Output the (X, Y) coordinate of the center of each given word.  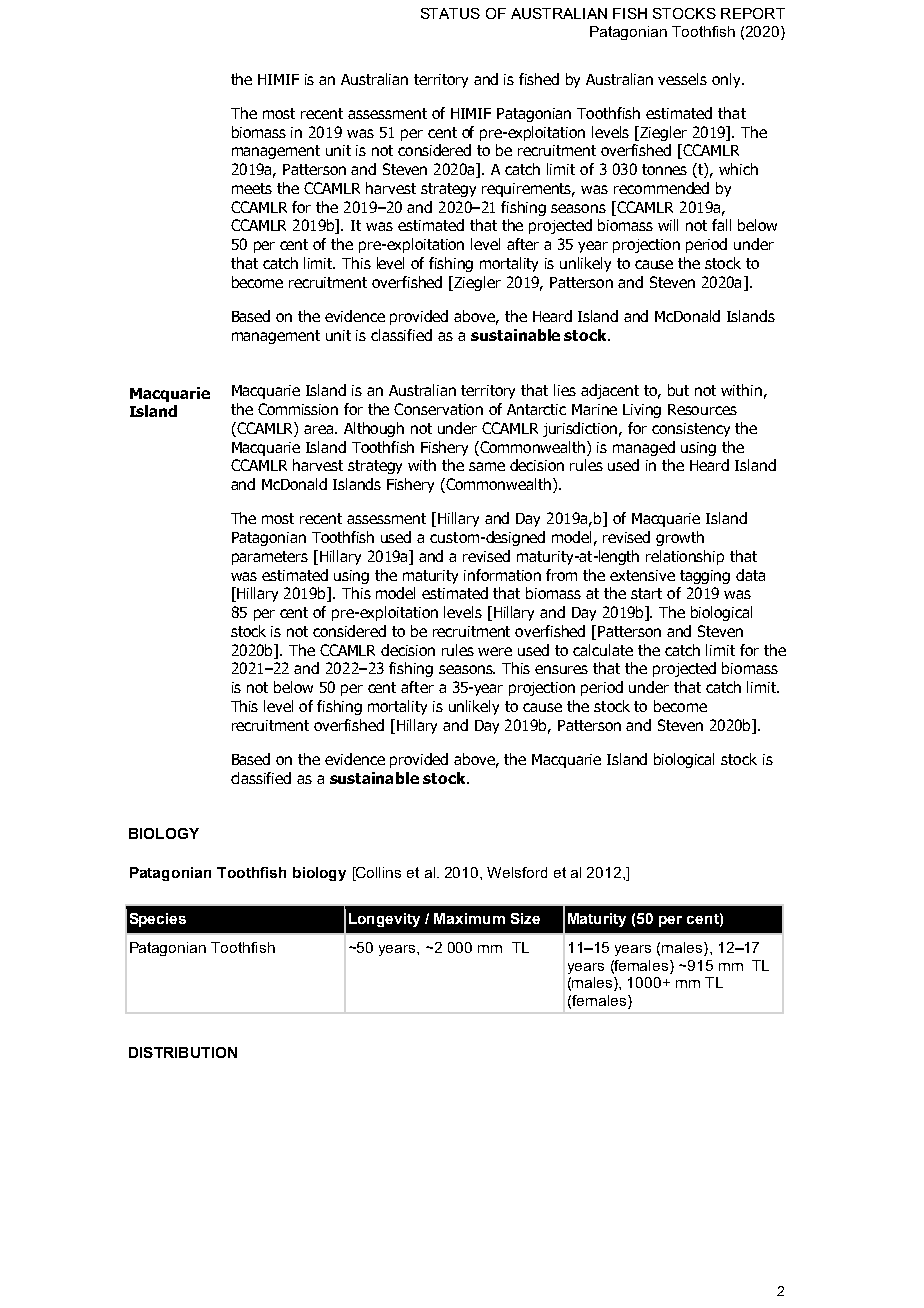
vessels (682, 79)
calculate (603, 650)
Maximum (469, 918)
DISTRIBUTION (183, 1052)
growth (680, 538)
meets (252, 188)
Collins (377, 874)
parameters (270, 558)
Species (158, 920)
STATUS (450, 13)
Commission (298, 409)
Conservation (438, 409)
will (668, 225)
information (502, 575)
